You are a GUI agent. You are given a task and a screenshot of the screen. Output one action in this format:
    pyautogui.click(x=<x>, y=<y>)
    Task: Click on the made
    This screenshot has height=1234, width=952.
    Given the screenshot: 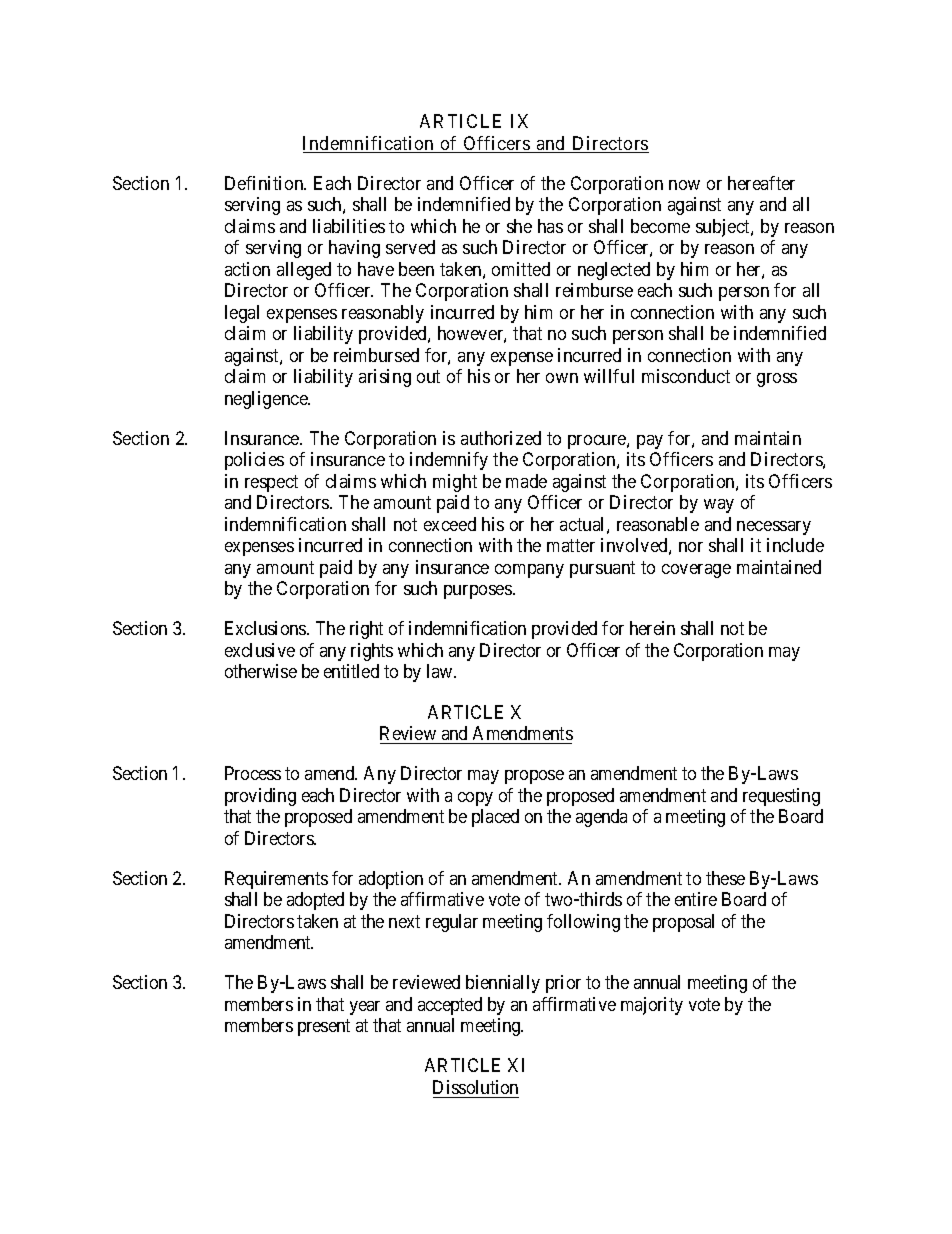 What is the action you would take?
    pyautogui.click(x=526, y=481)
